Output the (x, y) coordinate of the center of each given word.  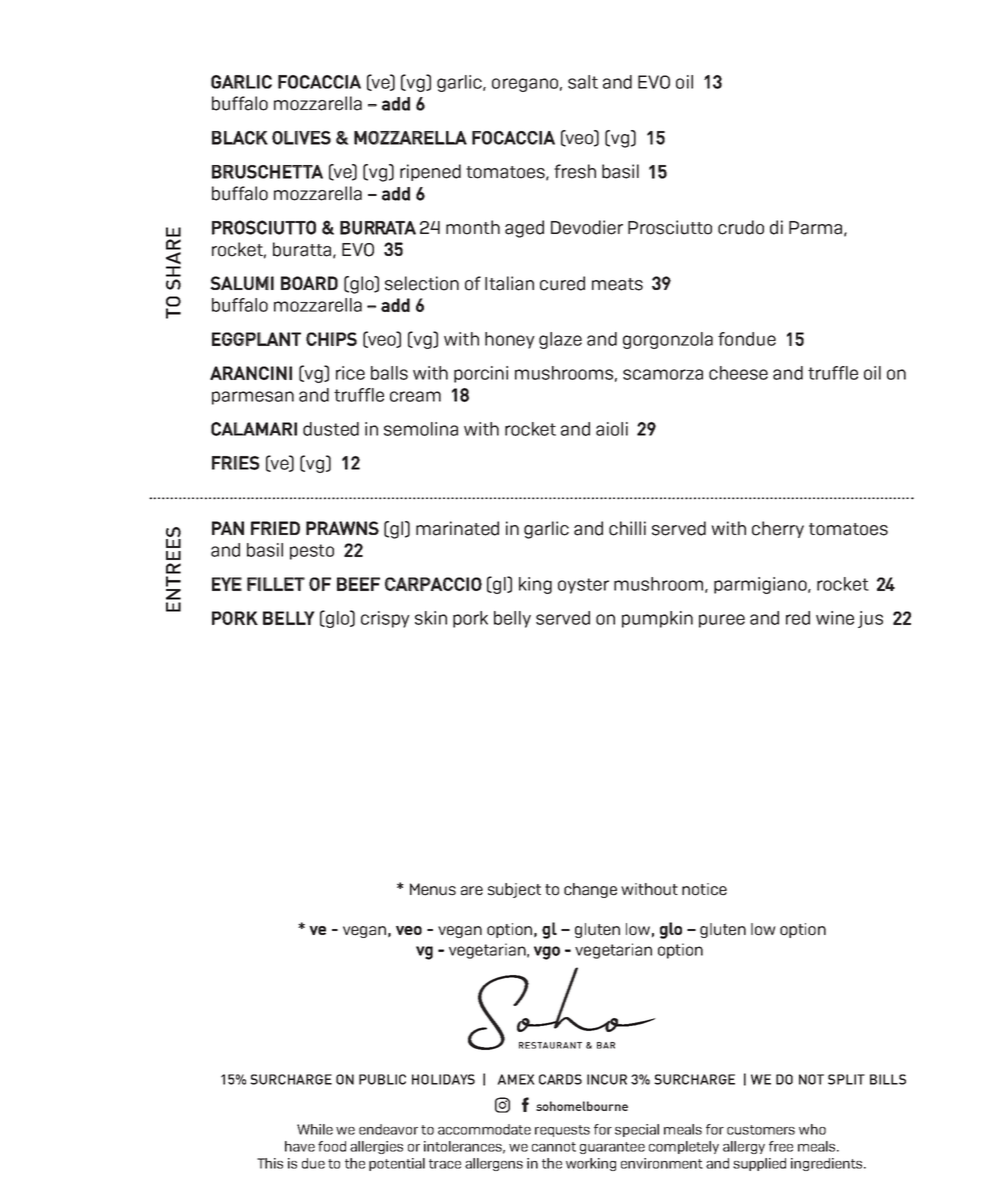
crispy (385, 619)
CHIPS (331, 339)
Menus (433, 889)
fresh (575, 171)
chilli (627, 528)
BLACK (240, 138)
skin (431, 618)
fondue (747, 339)
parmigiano (761, 585)
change (590, 890)
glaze (560, 340)
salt (583, 82)
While (315, 1129)
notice (704, 889)
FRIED (275, 528)
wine (835, 618)
